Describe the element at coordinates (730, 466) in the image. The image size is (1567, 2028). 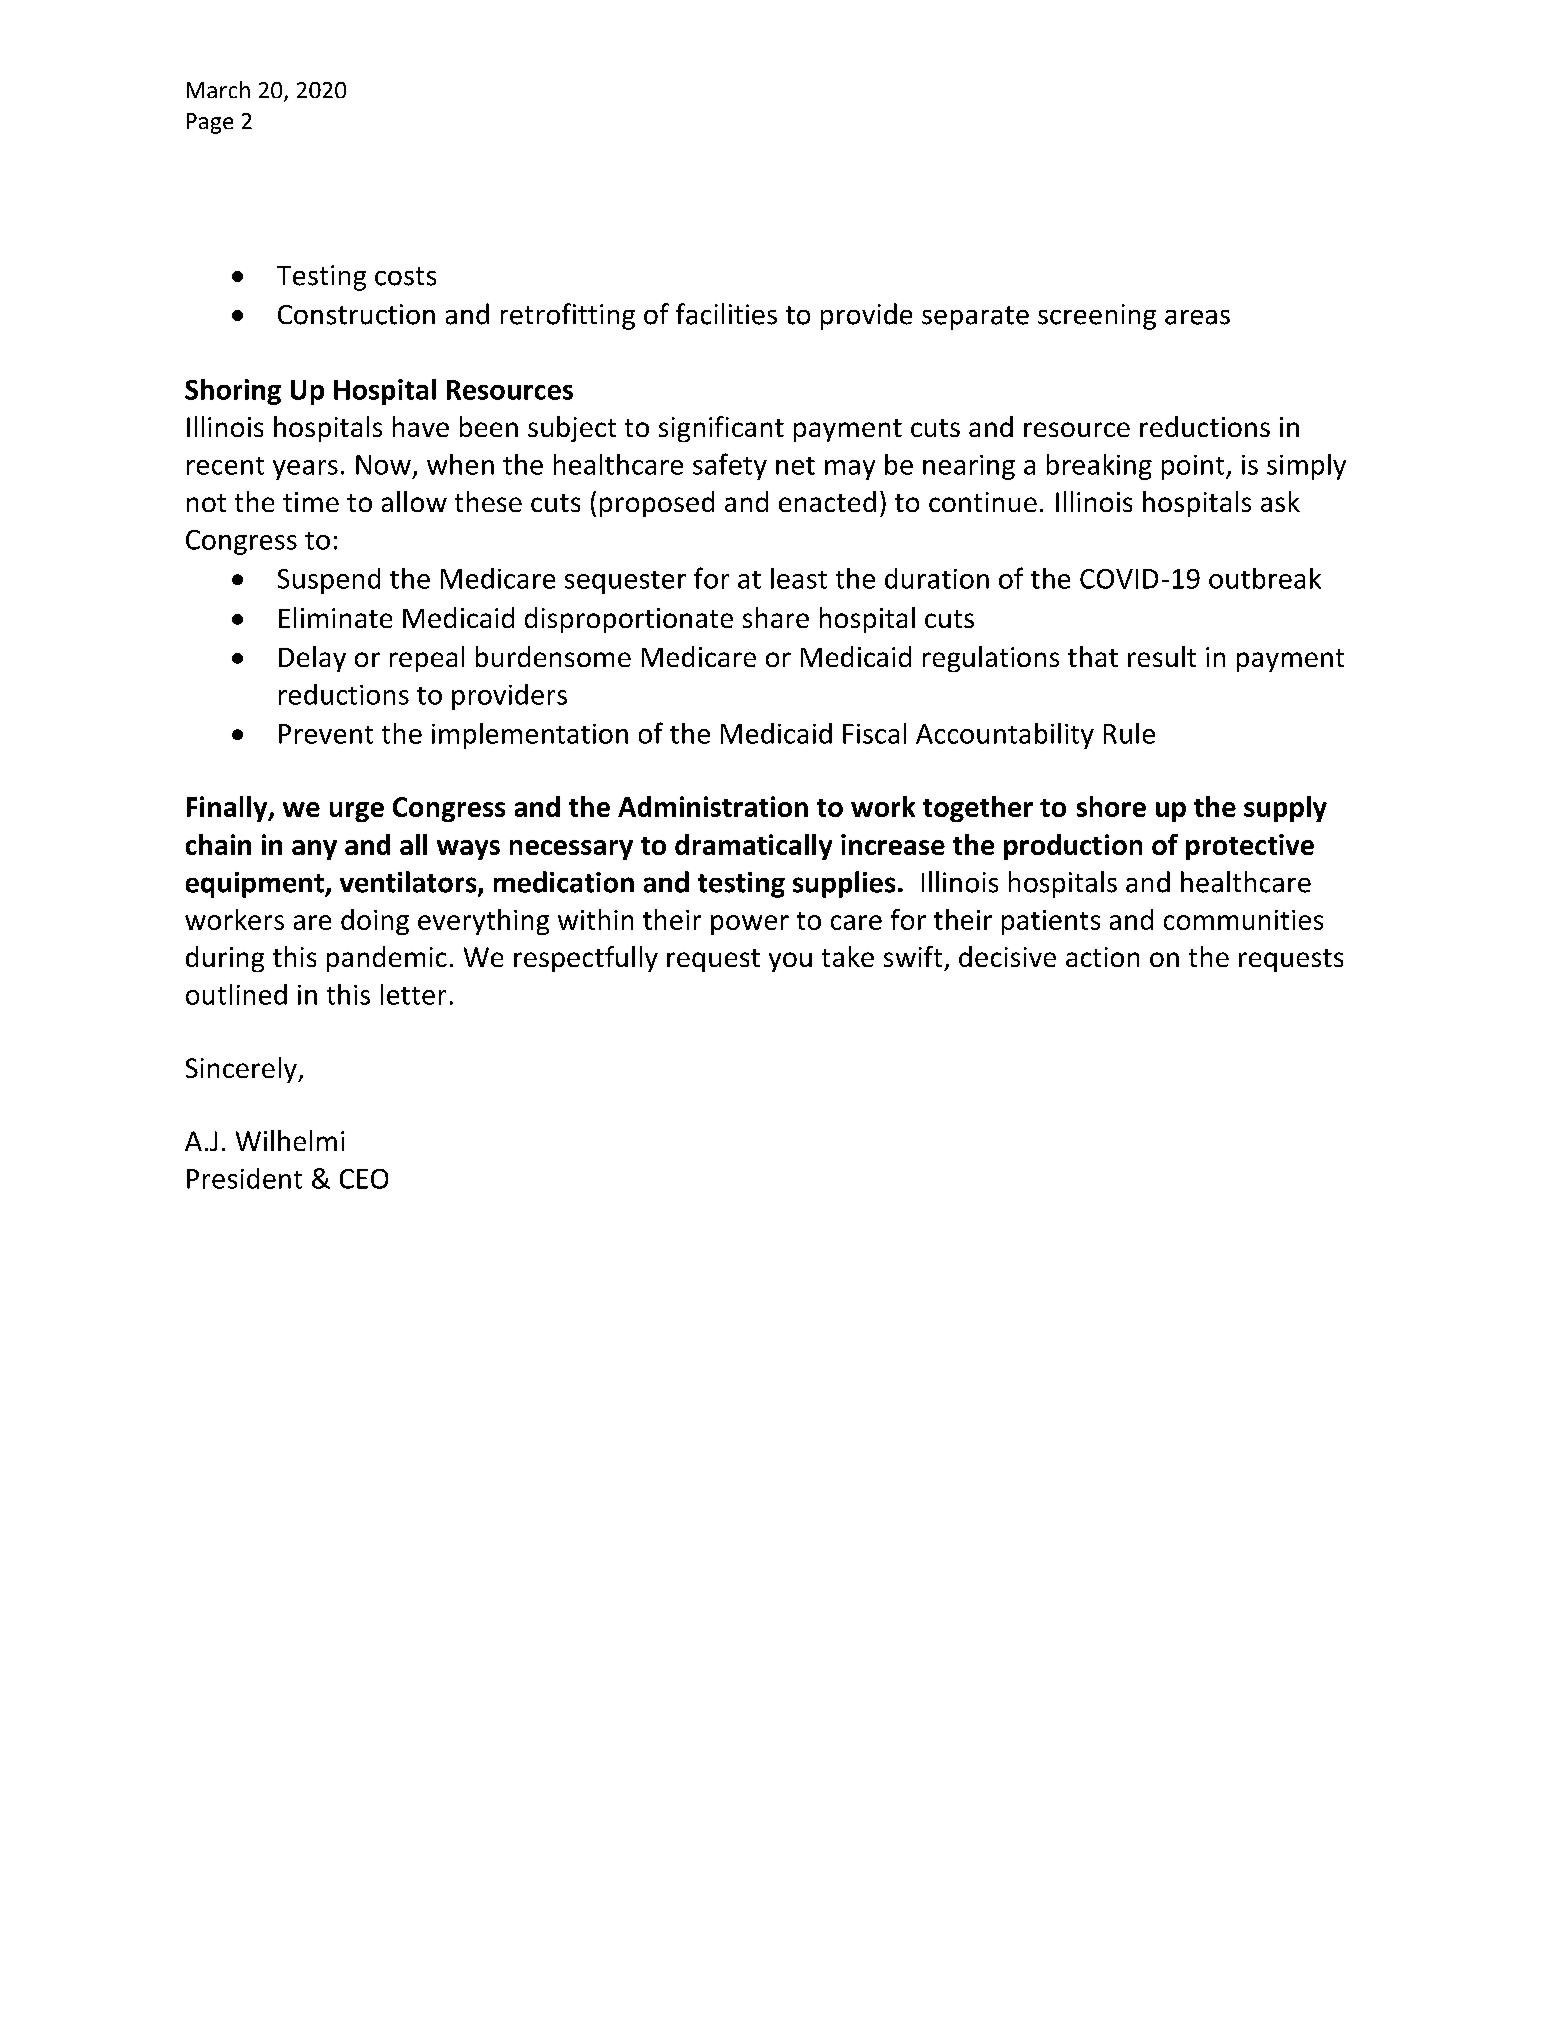
I see `safety` at that location.
